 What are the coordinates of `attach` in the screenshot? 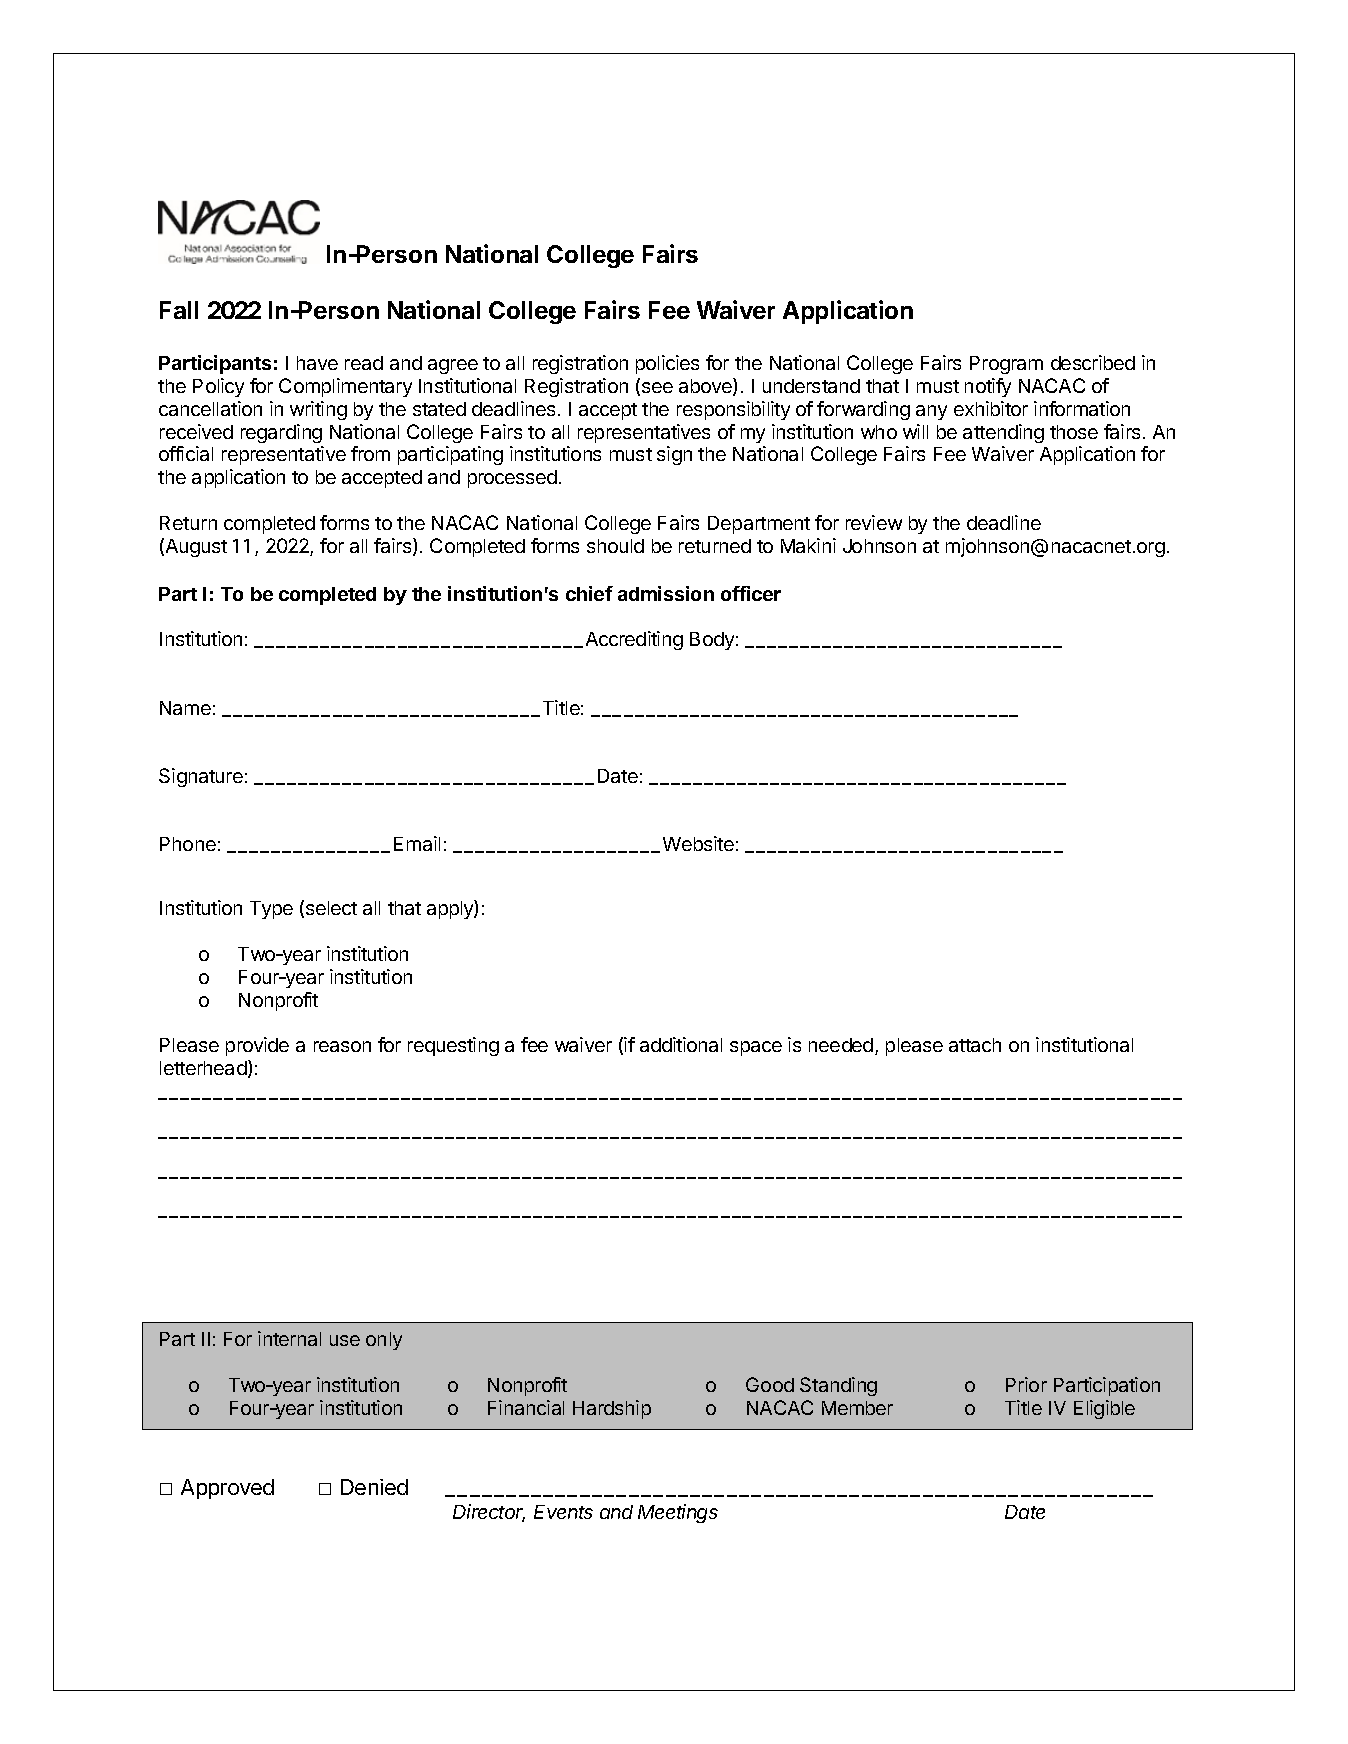 It's located at (975, 1045).
